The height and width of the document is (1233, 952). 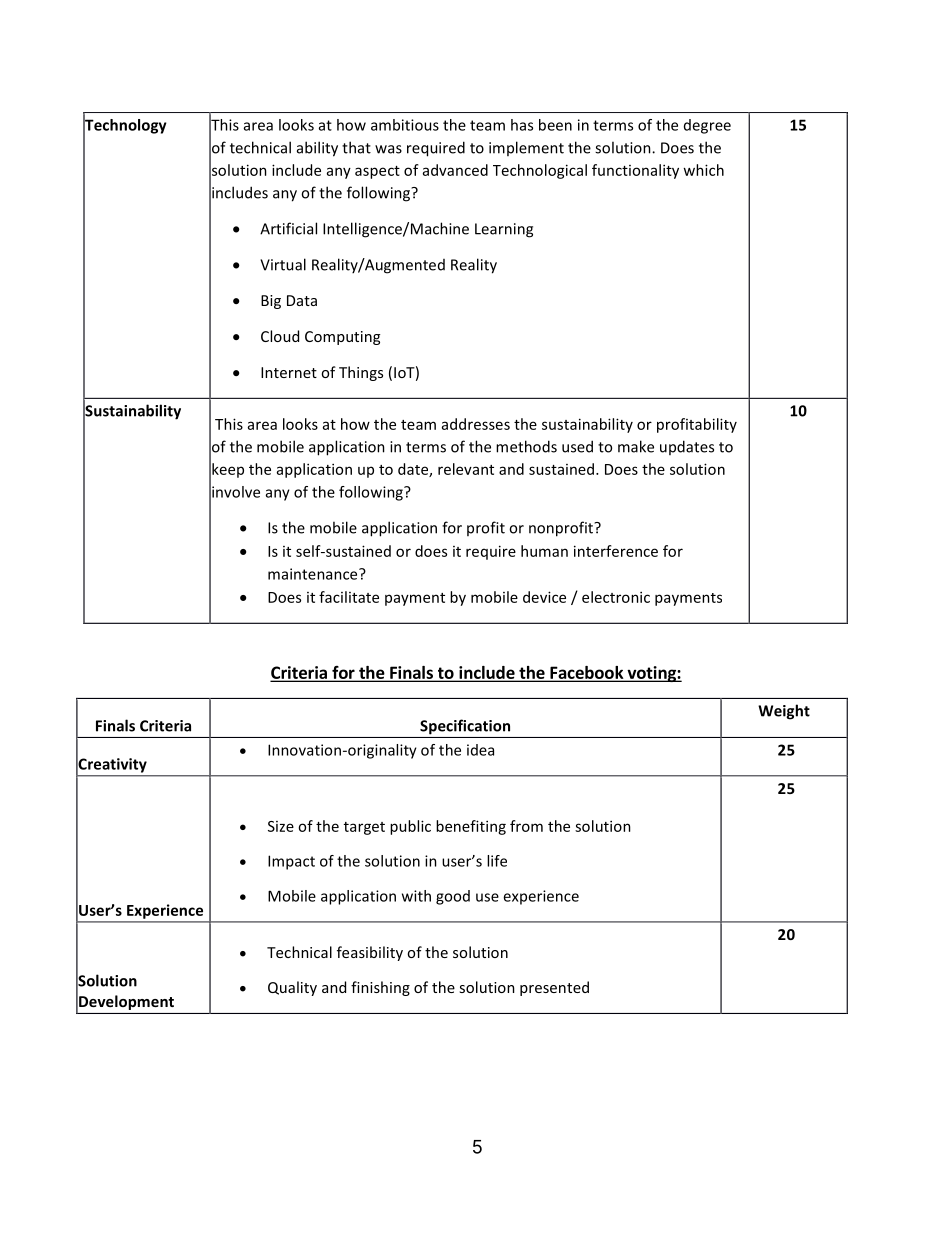 I want to click on which, so click(x=703, y=170).
